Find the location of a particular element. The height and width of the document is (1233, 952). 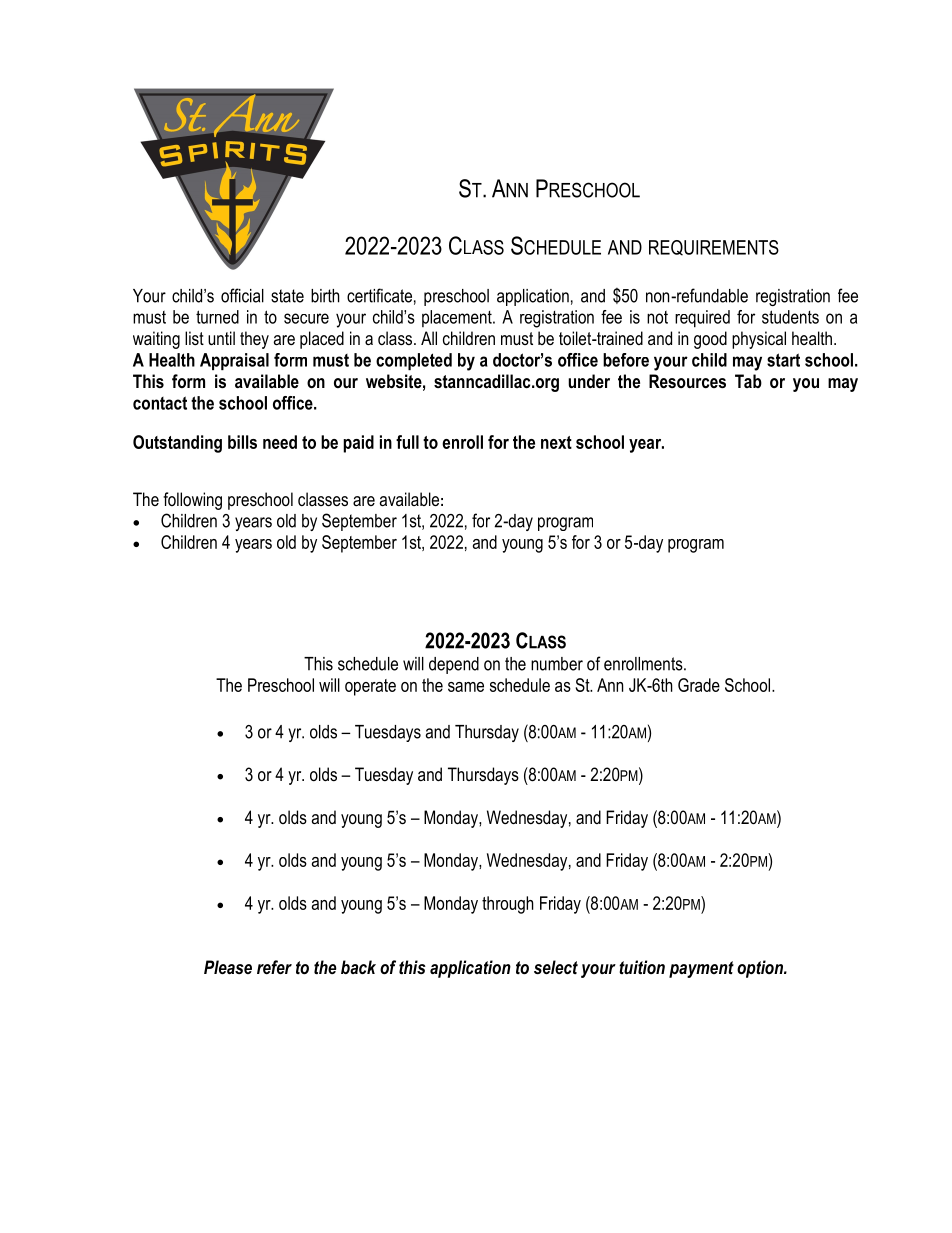

following is located at coordinates (192, 501).
